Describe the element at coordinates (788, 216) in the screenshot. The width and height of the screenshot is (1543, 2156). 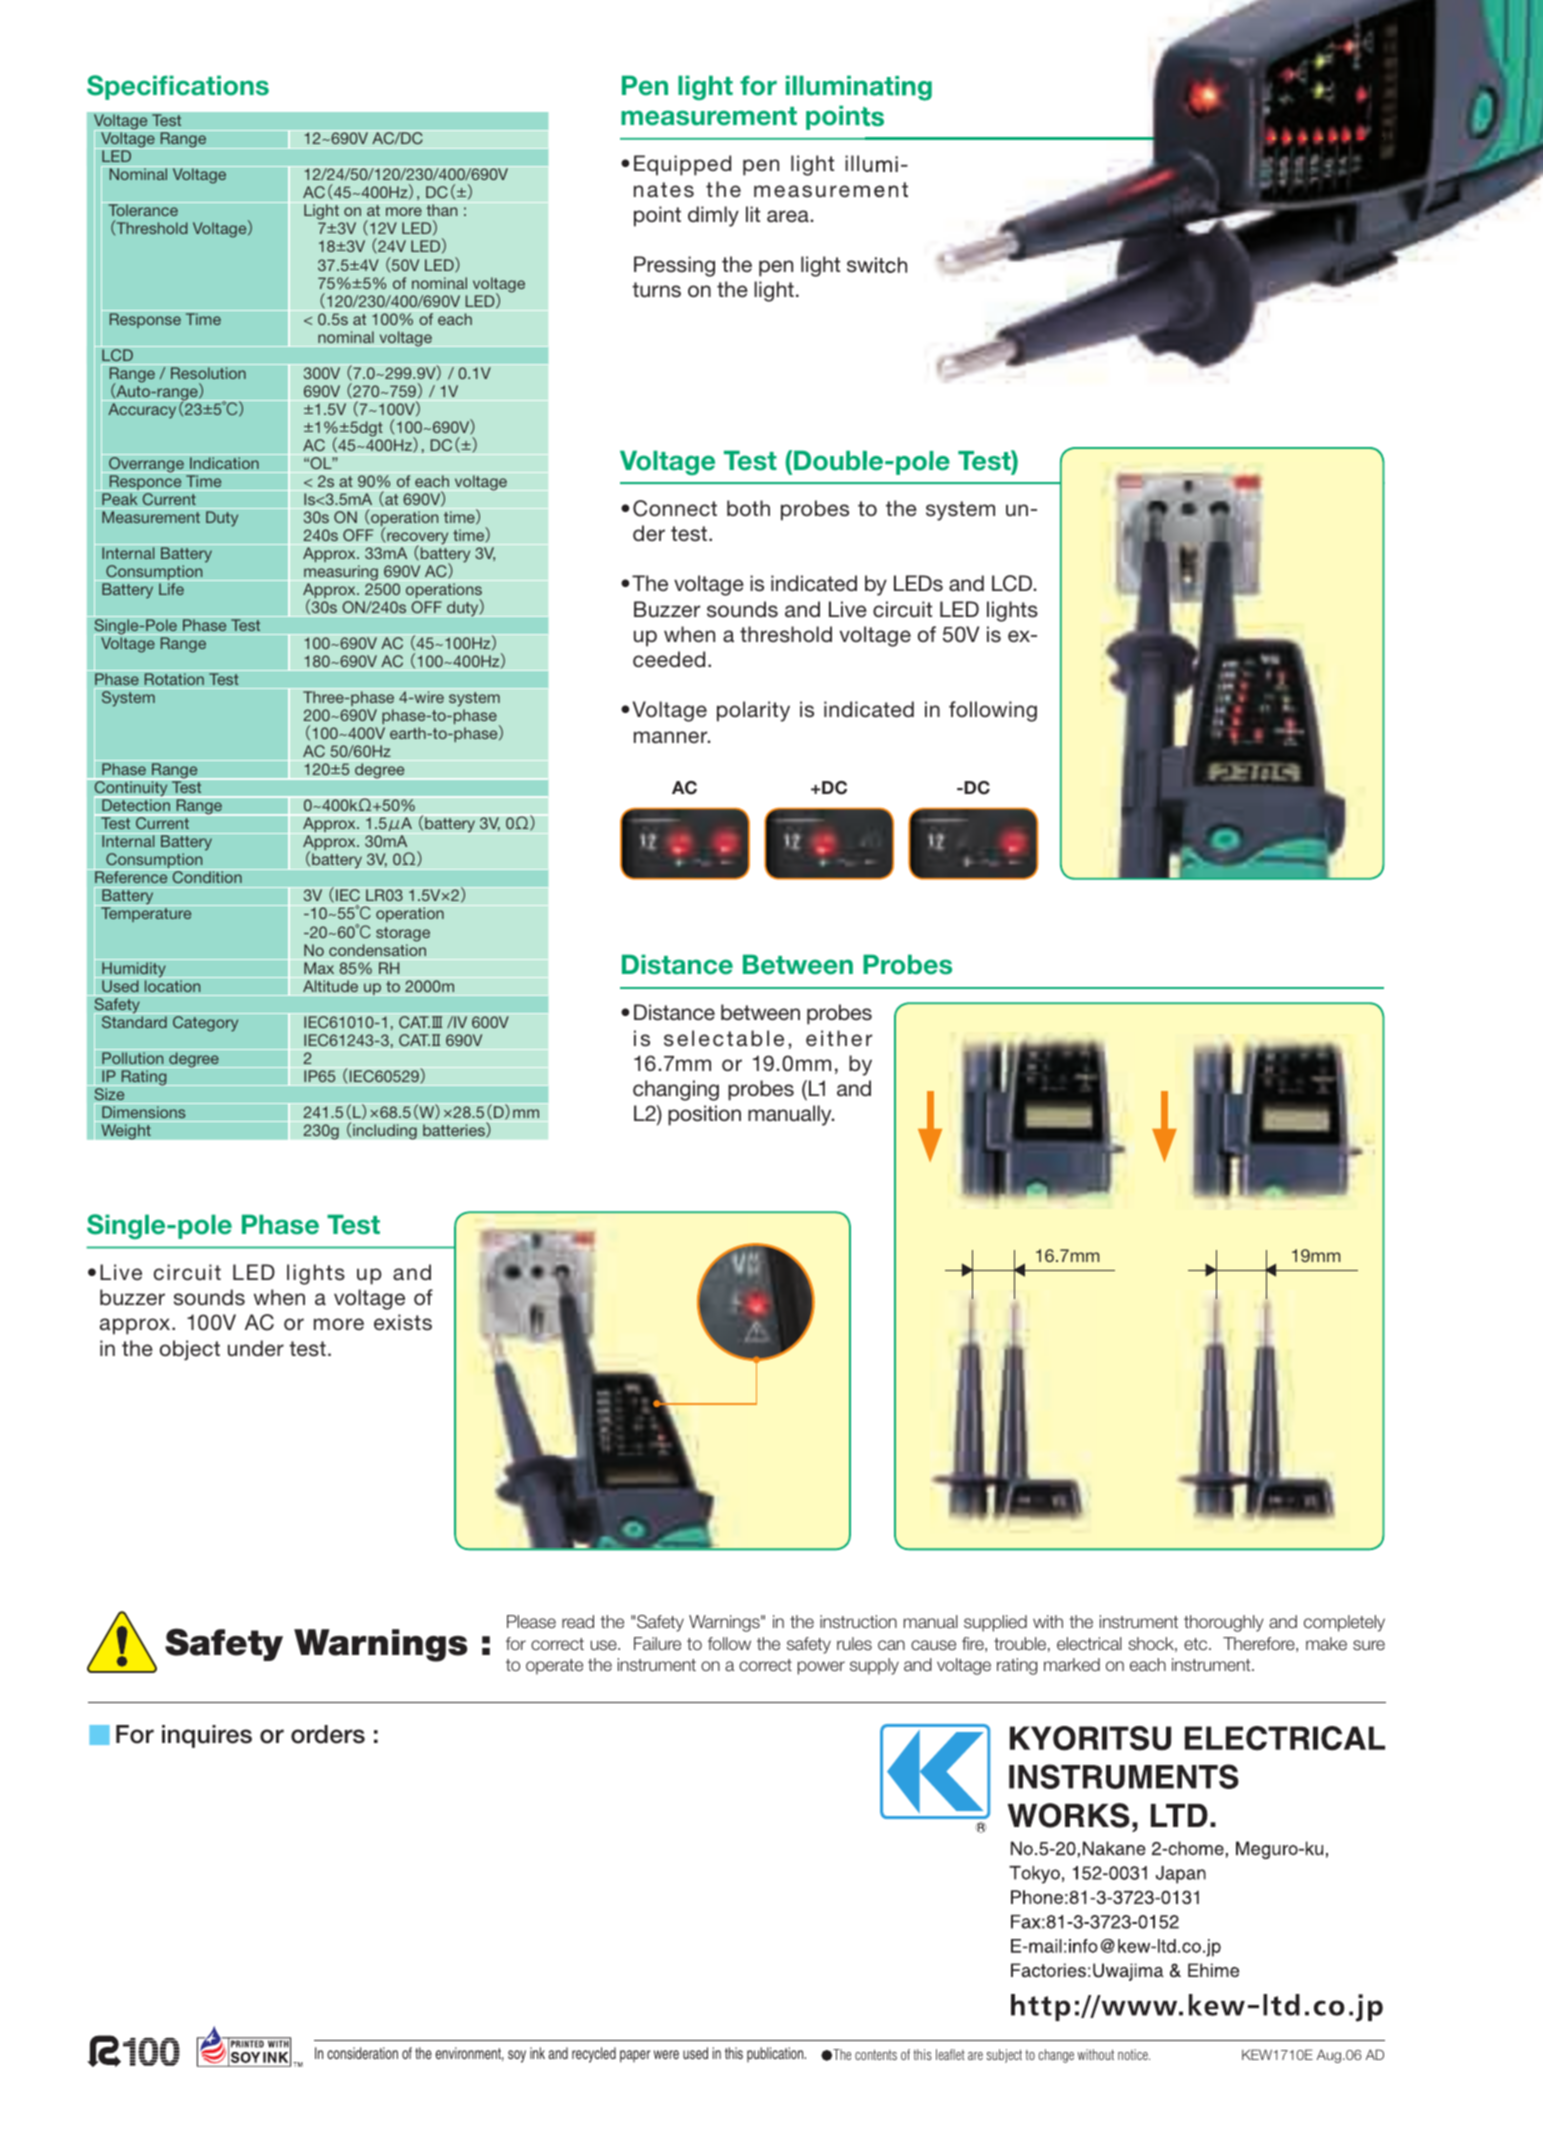
I see `area` at that location.
